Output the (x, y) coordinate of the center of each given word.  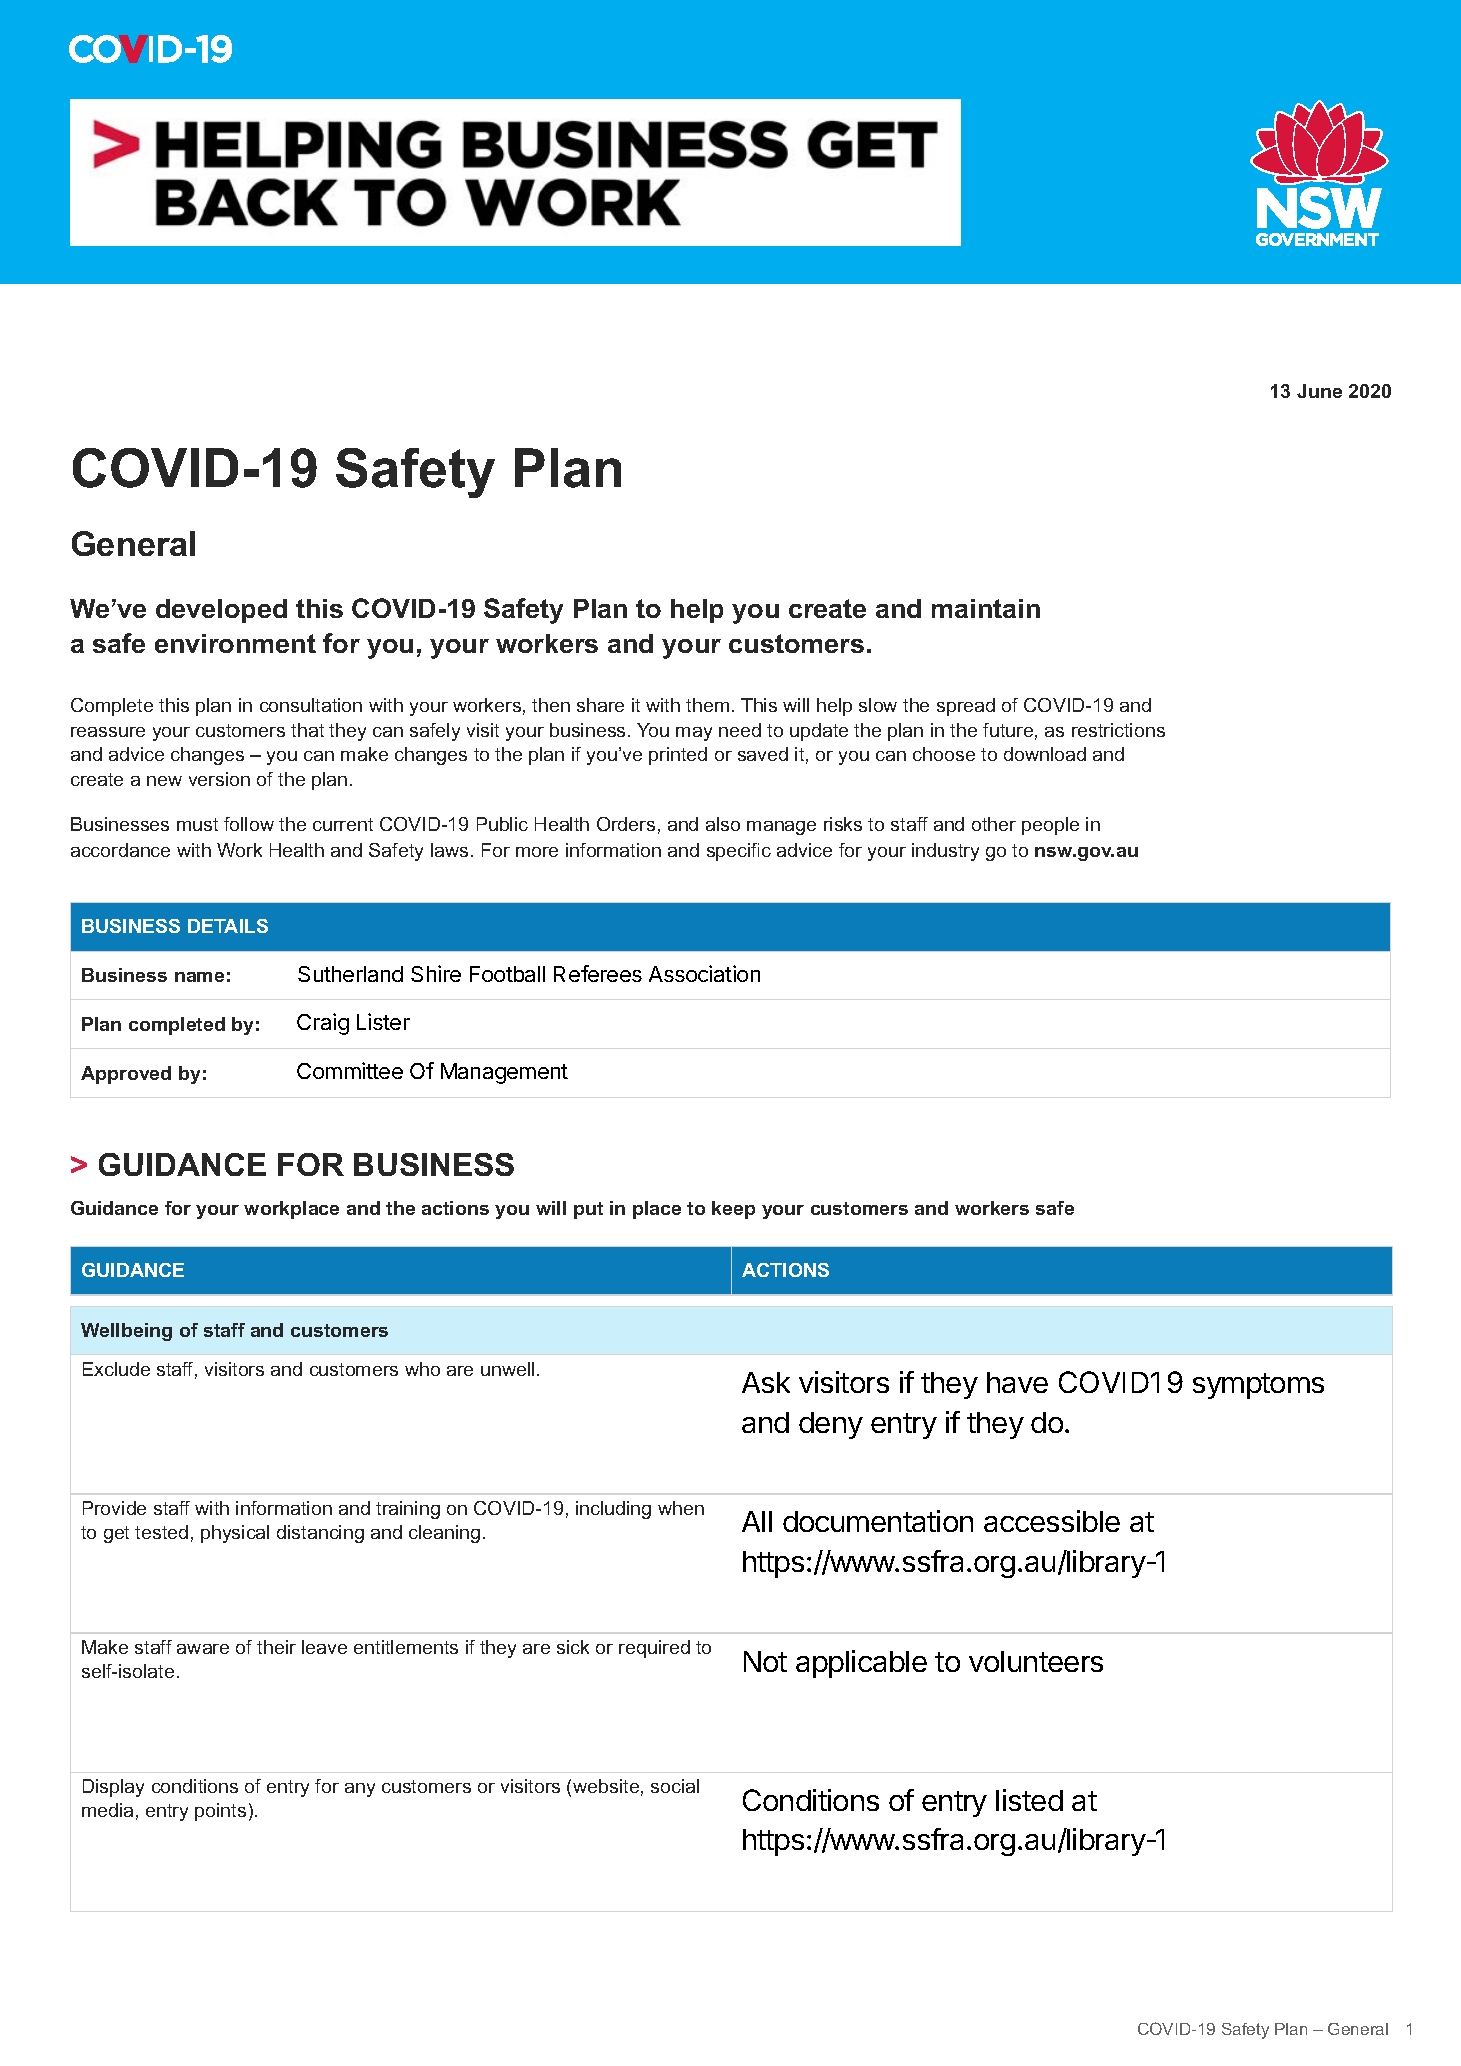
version (219, 779)
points (220, 1812)
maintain (986, 608)
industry (945, 852)
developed (221, 611)
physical (235, 1534)
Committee (350, 1070)
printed (678, 756)
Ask (766, 1382)
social (675, 1786)
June (1319, 391)
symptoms (1258, 1386)
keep (733, 1210)
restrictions (1118, 730)
